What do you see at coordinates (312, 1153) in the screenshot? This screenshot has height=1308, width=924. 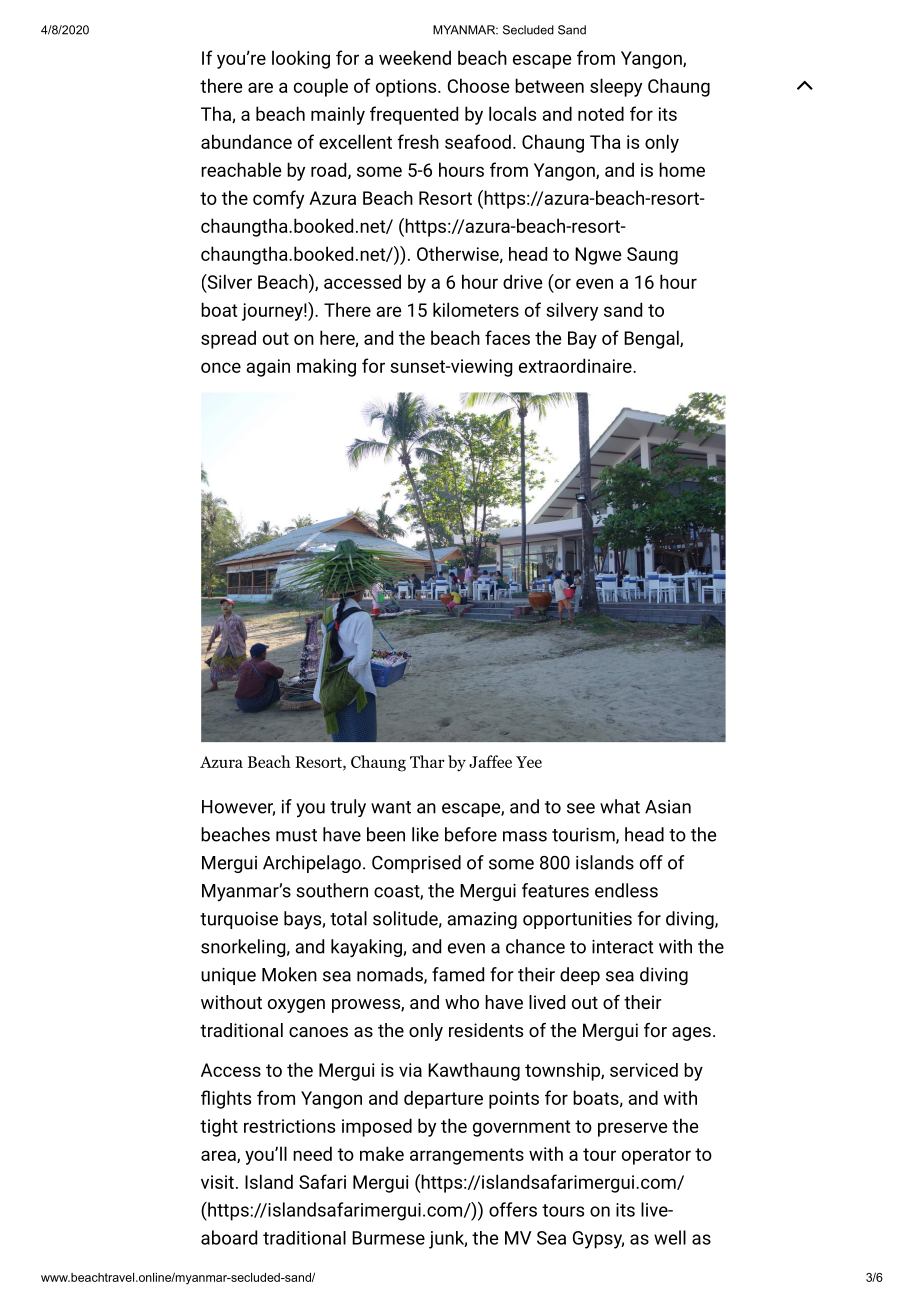 I see `need` at bounding box center [312, 1153].
